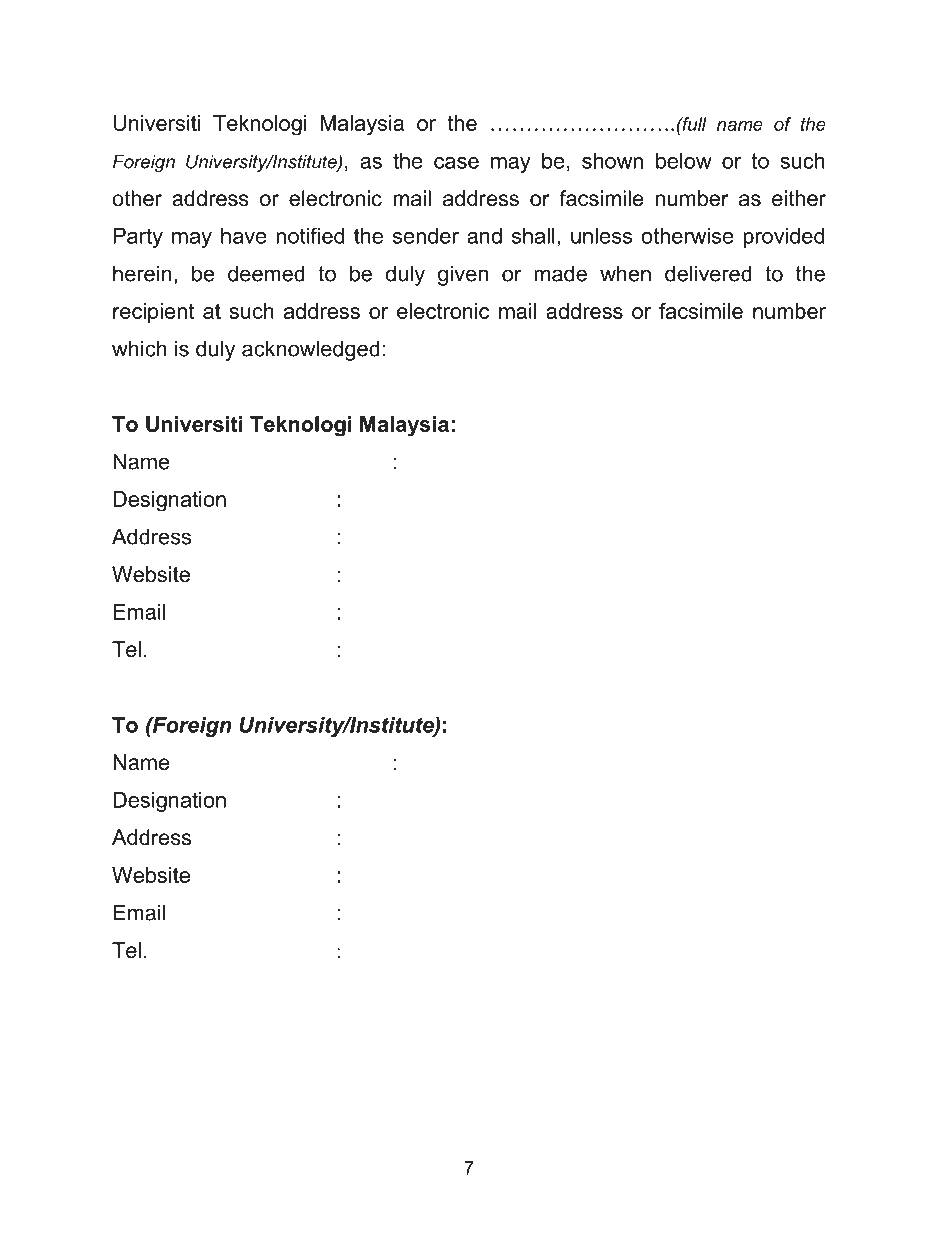  What do you see at coordinates (153, 313) in the page?
I see `recipient` at bounding box center [153, 313].
